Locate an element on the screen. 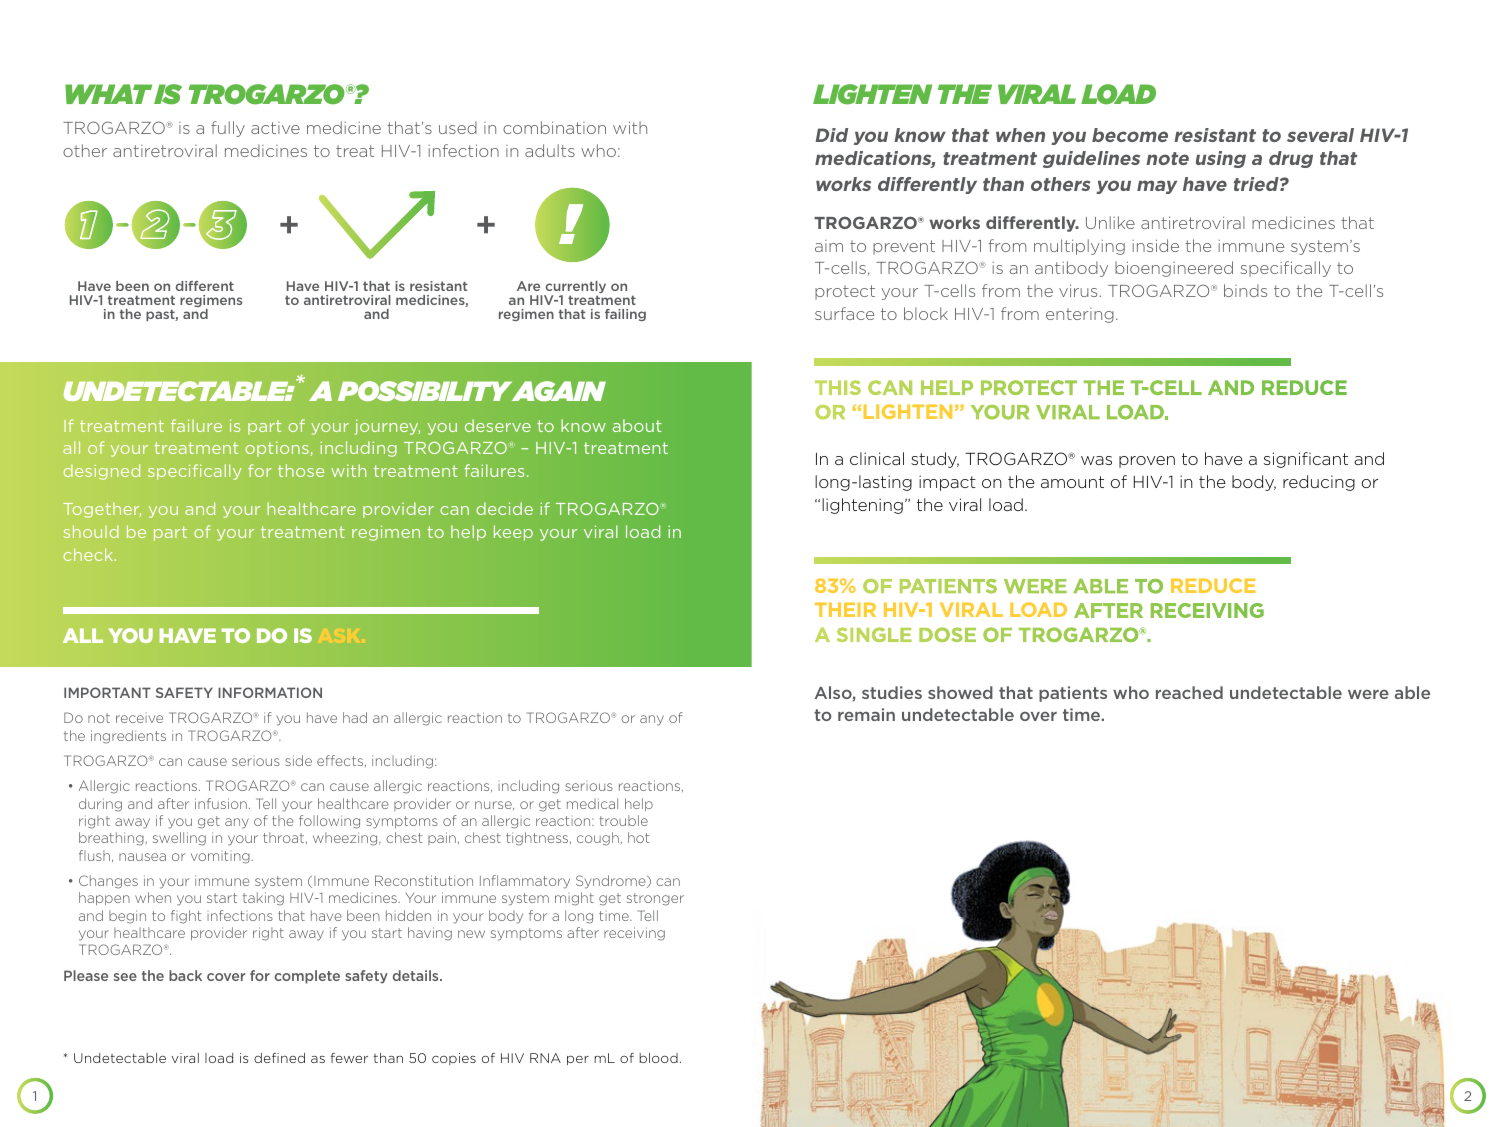 The image size is (1503, 1127). defined is located at coordinates (279, 1058).
